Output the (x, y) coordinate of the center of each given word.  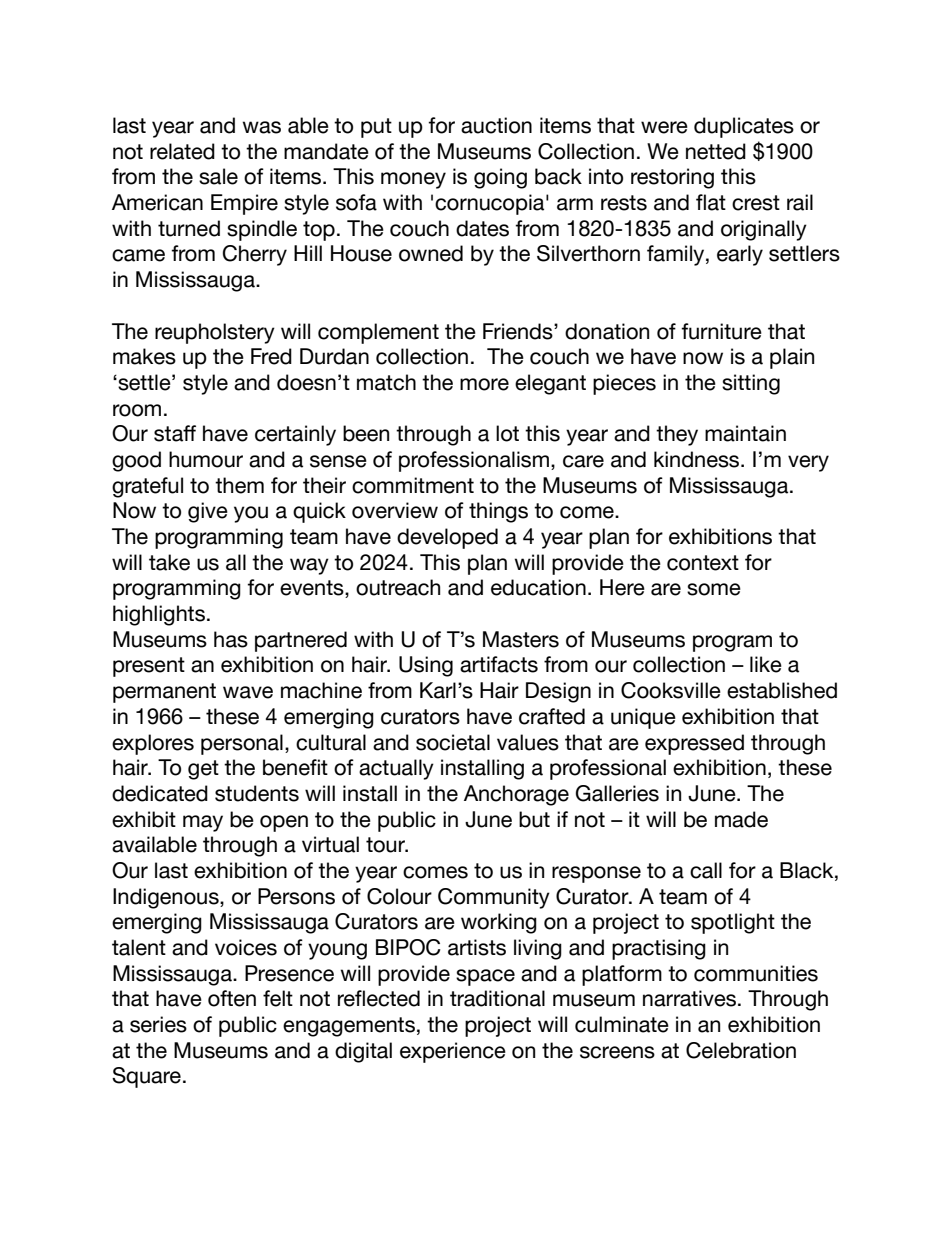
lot (507, 433)
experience (453, 1052)
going (500, 178)
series (158, 1024)
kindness (698, 459)
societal (453, 742)
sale (218, 176)
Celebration (741, 1050)
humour (206, 459)
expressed (694, 744)
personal (242, 744)
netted (716, 151)
